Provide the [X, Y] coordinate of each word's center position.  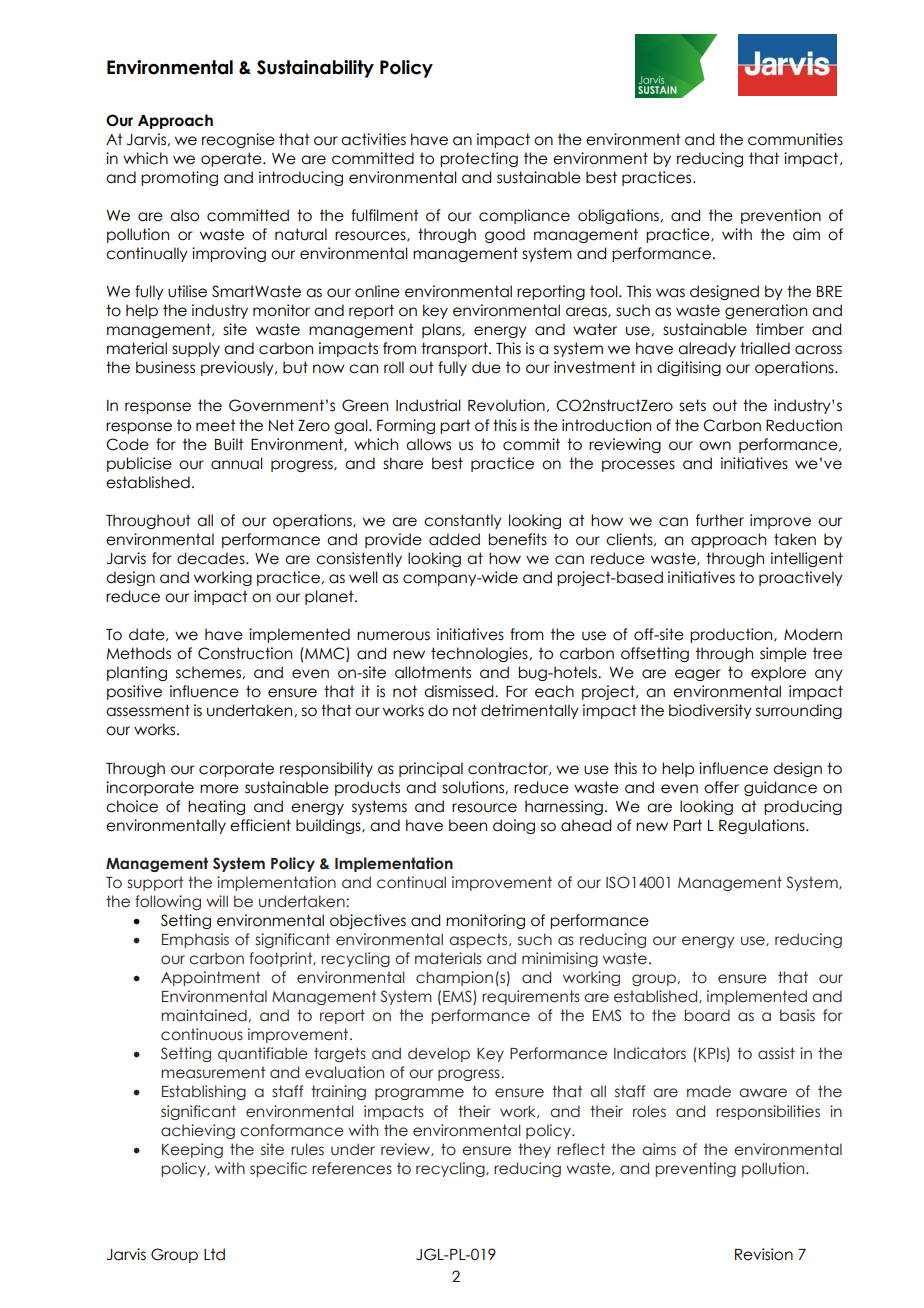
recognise [238, 140]
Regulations [763, 826]
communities [795, 139]
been [468, 825]
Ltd [214, 1254]
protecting [479, 159]
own [715, 446]
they [534, 1150]
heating [216, 807]
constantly [463, 521]
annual [237, 463]
